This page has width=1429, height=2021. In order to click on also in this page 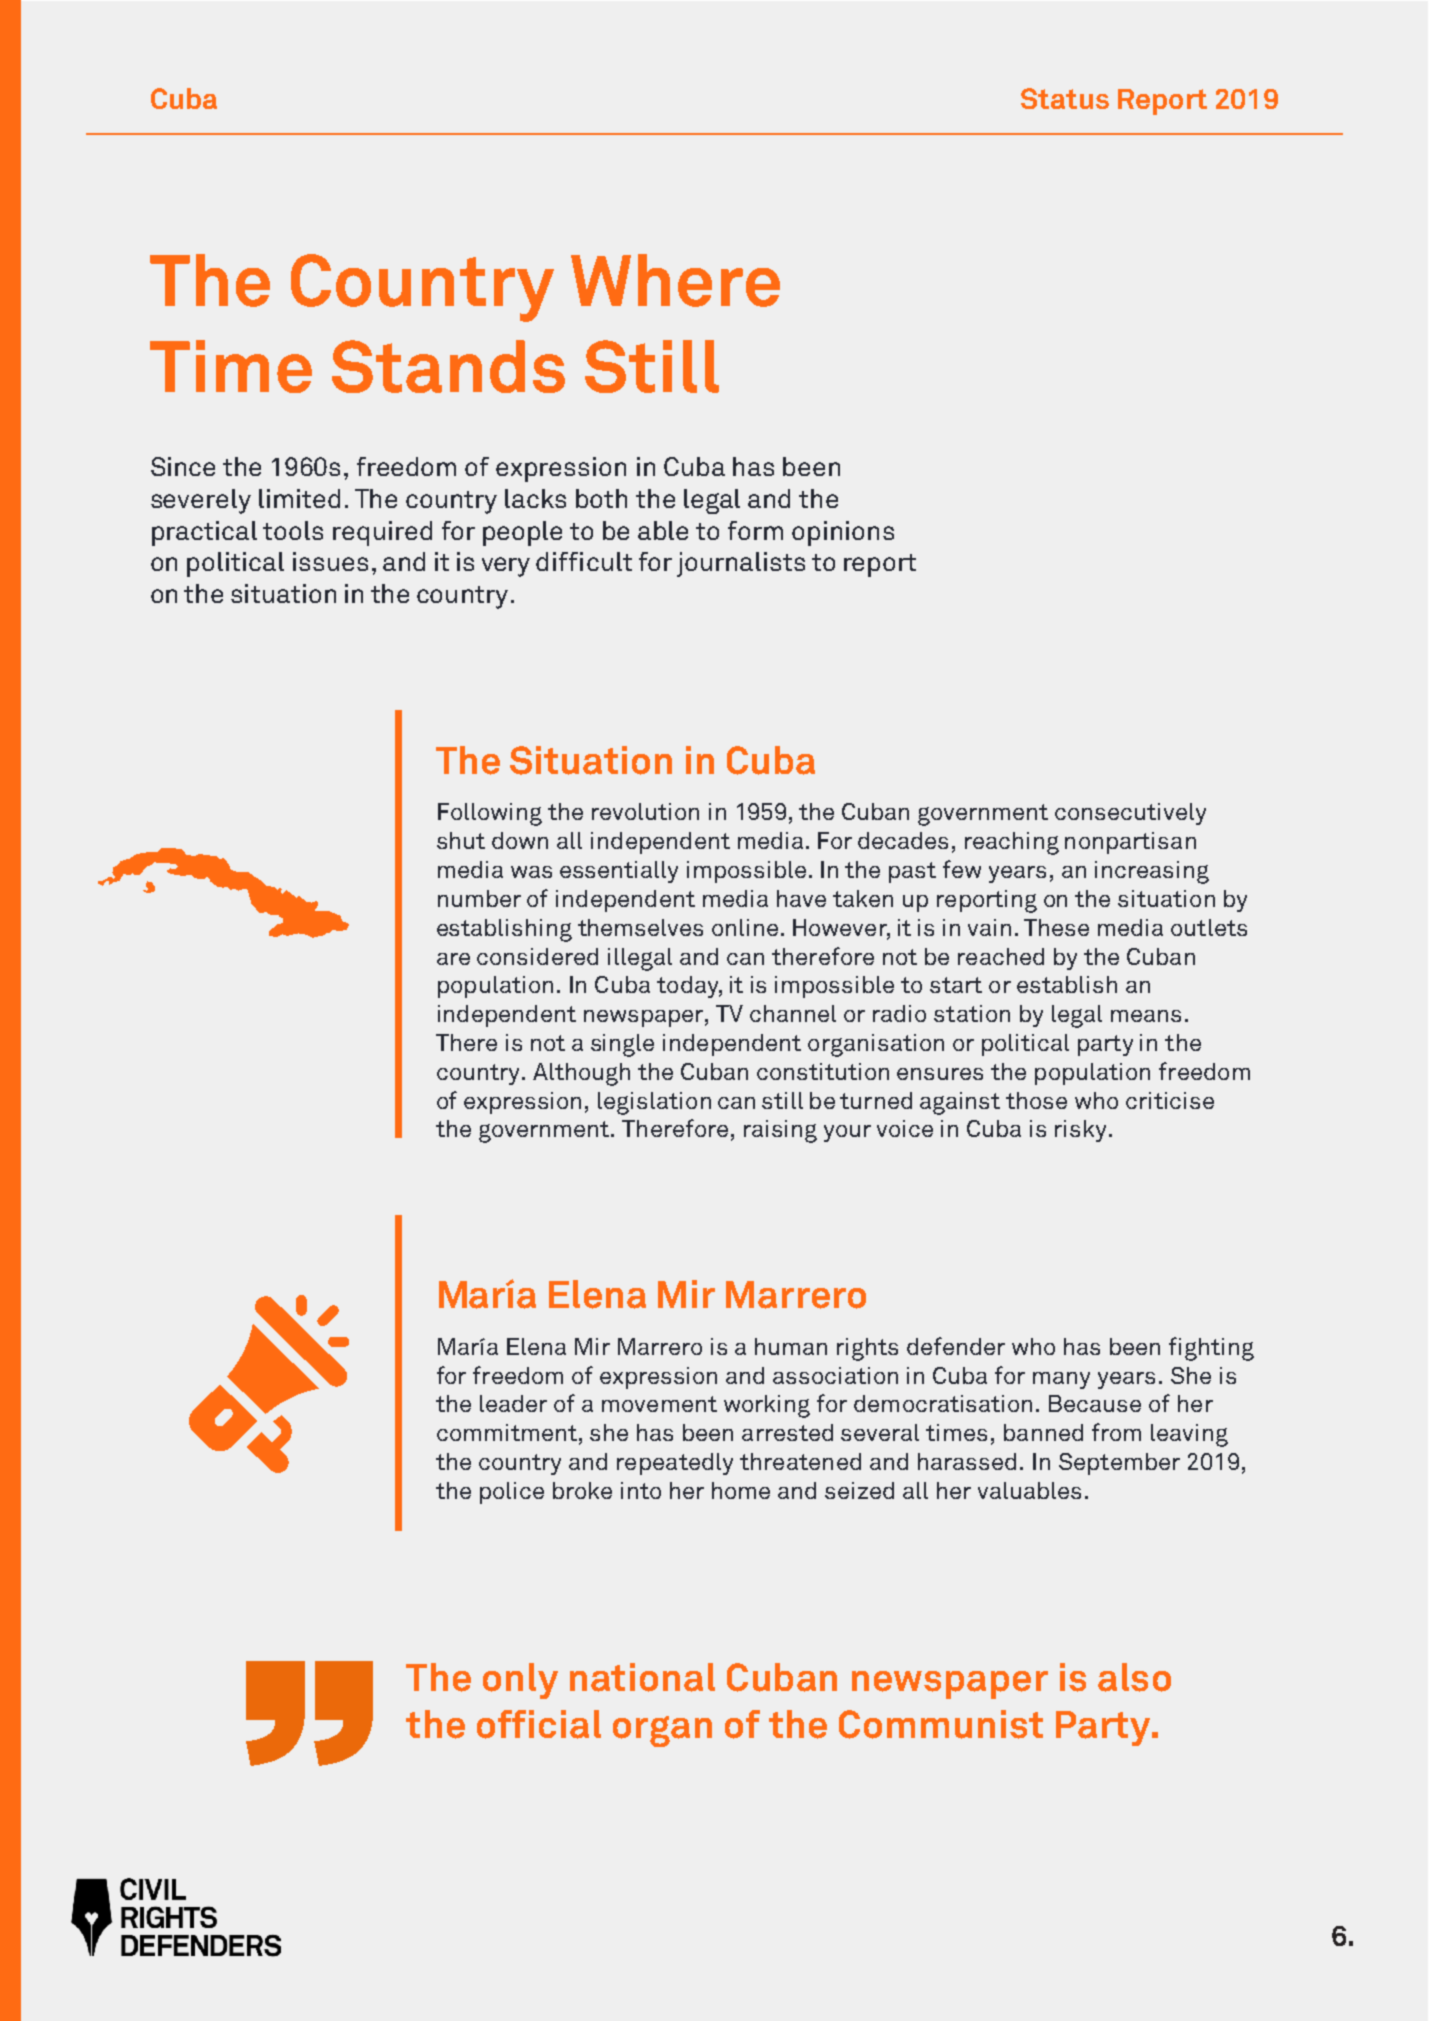, I will do `click(1134, 1677)`.
